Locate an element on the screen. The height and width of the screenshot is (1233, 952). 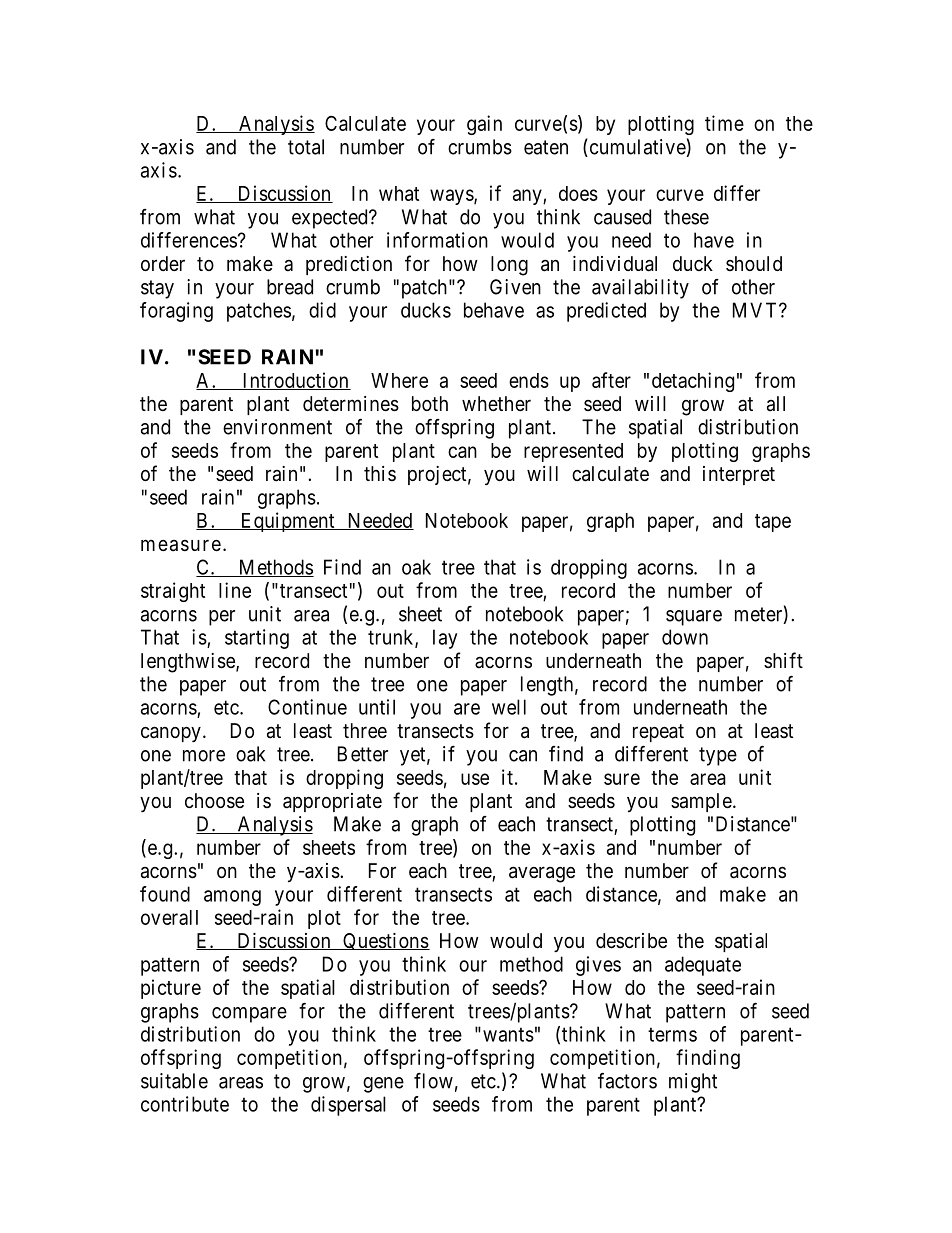
line is located at coordinates (235, 590).
